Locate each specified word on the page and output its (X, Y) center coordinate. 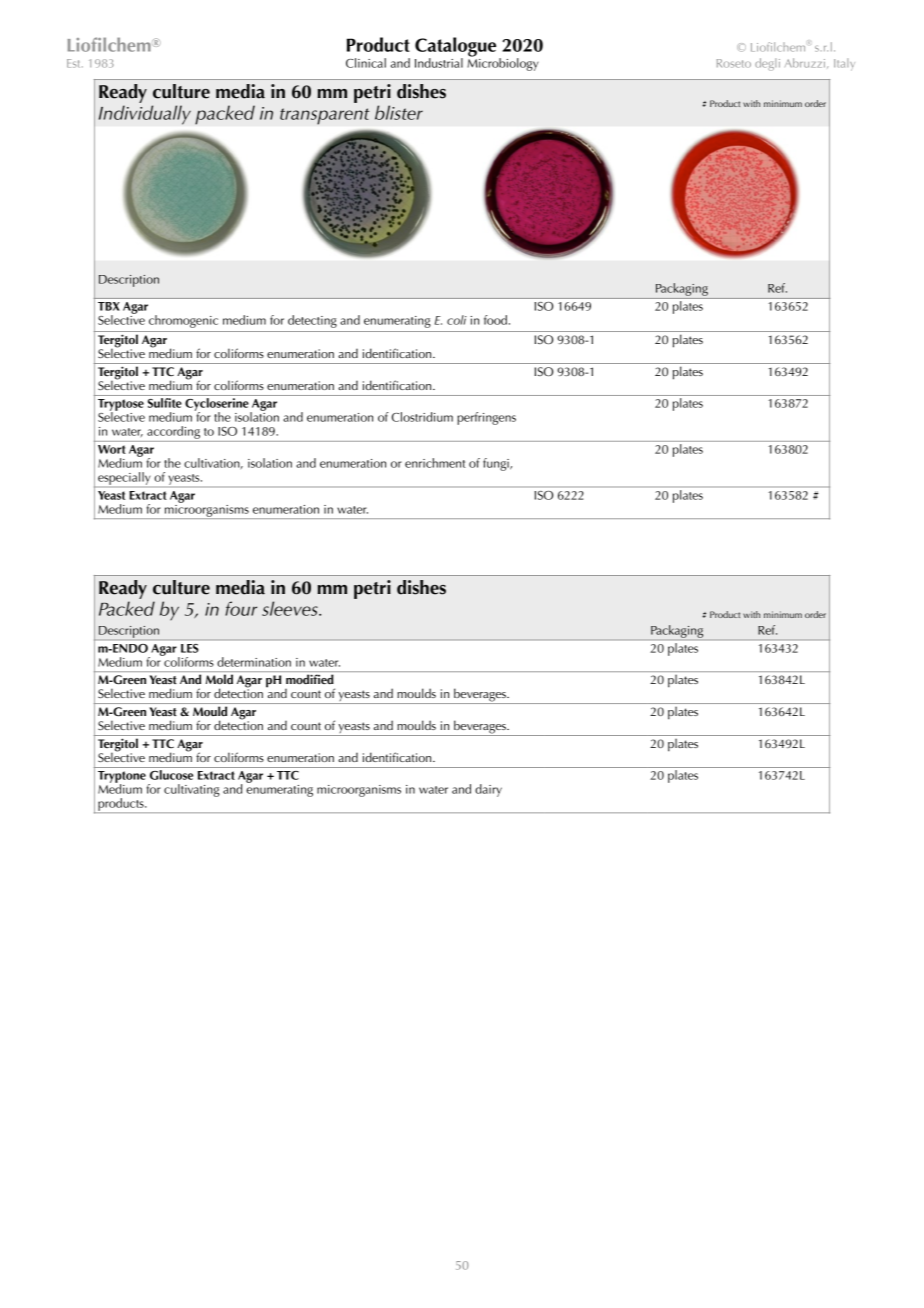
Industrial (439, 63)
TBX (109, 306)
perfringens (486, 418)
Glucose (171, 775)
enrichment (435, 463)
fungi (497, 464)
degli (767, 64)
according (173, 432)
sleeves (291, 608)
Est (75, 63)
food (495, 320)
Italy (844, 64)
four (241, 608)
